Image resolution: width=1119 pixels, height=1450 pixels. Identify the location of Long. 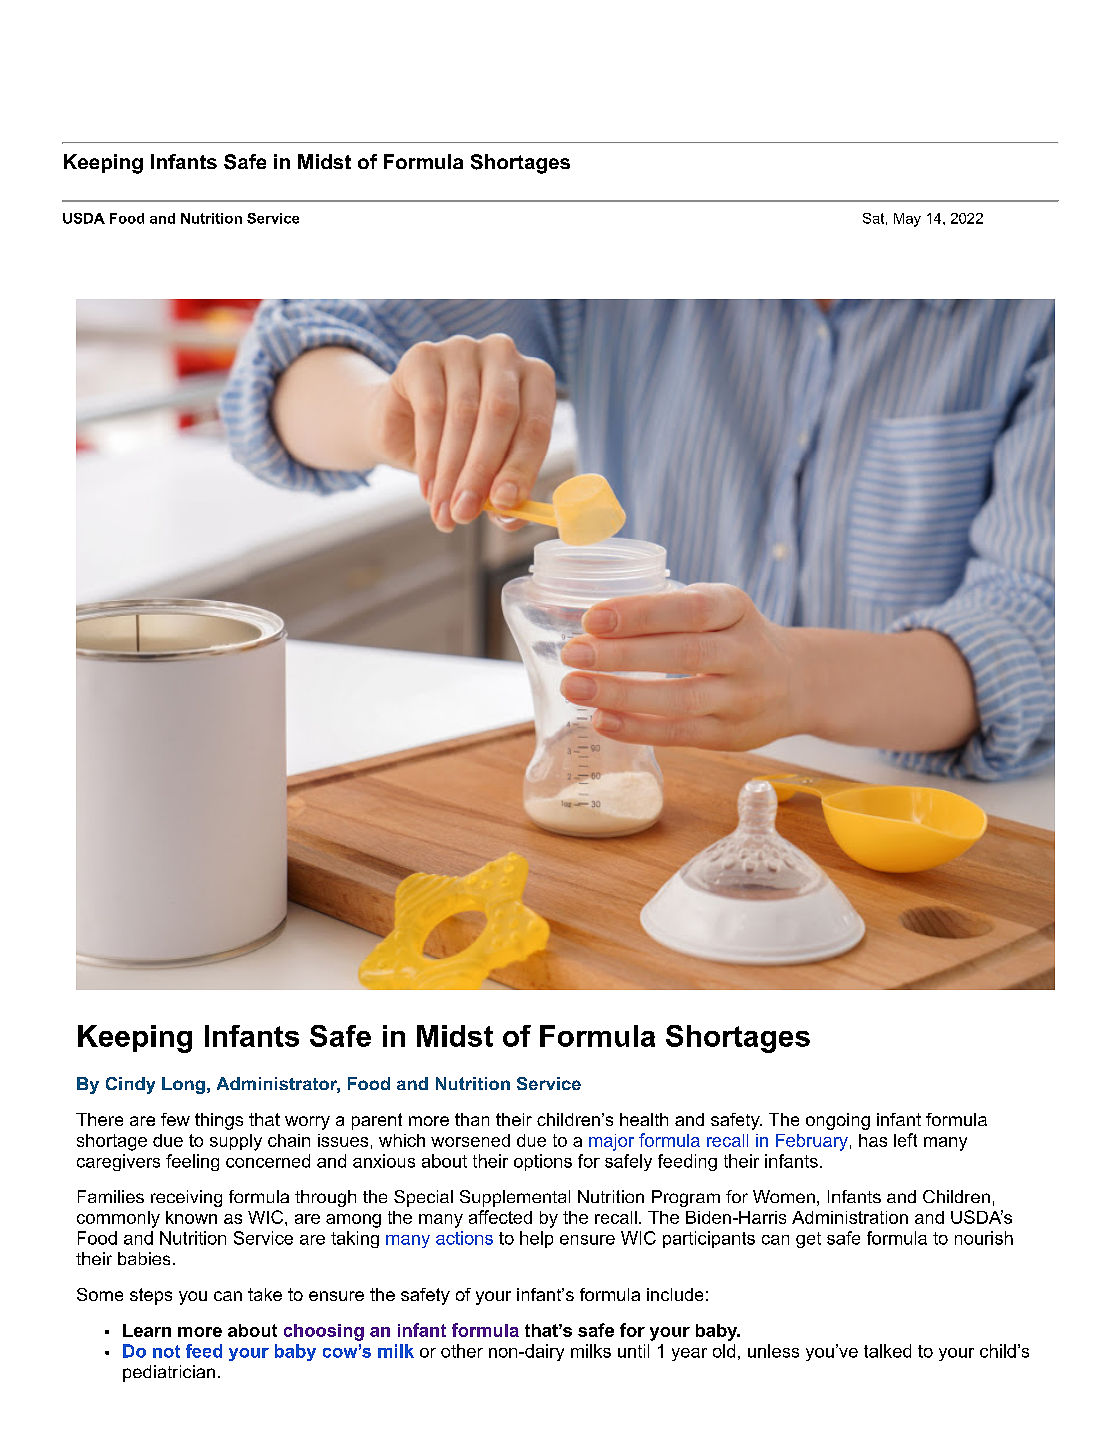
(183, 1085).
